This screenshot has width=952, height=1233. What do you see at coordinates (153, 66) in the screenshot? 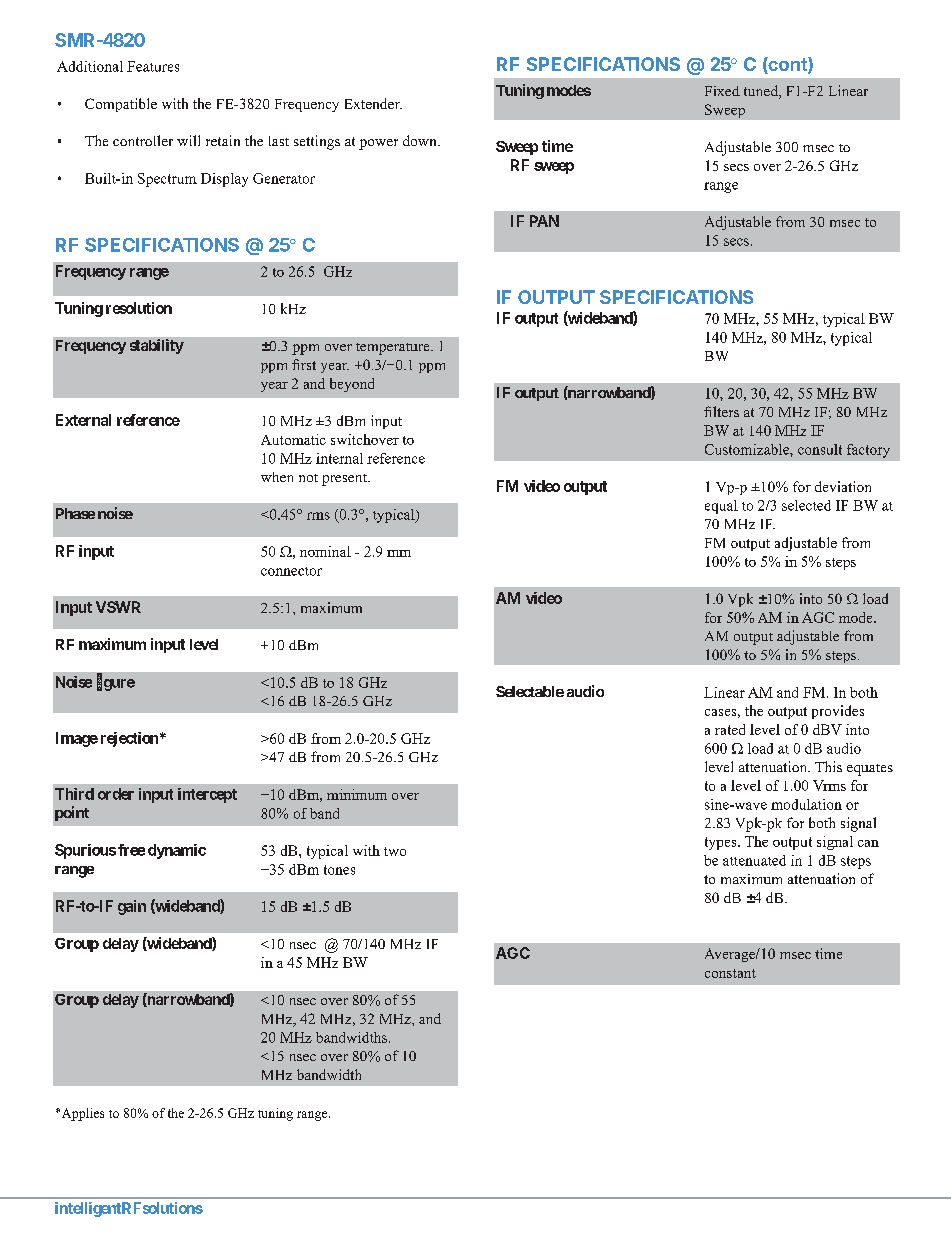
I see `Features` at bounding box center [153, 66].
